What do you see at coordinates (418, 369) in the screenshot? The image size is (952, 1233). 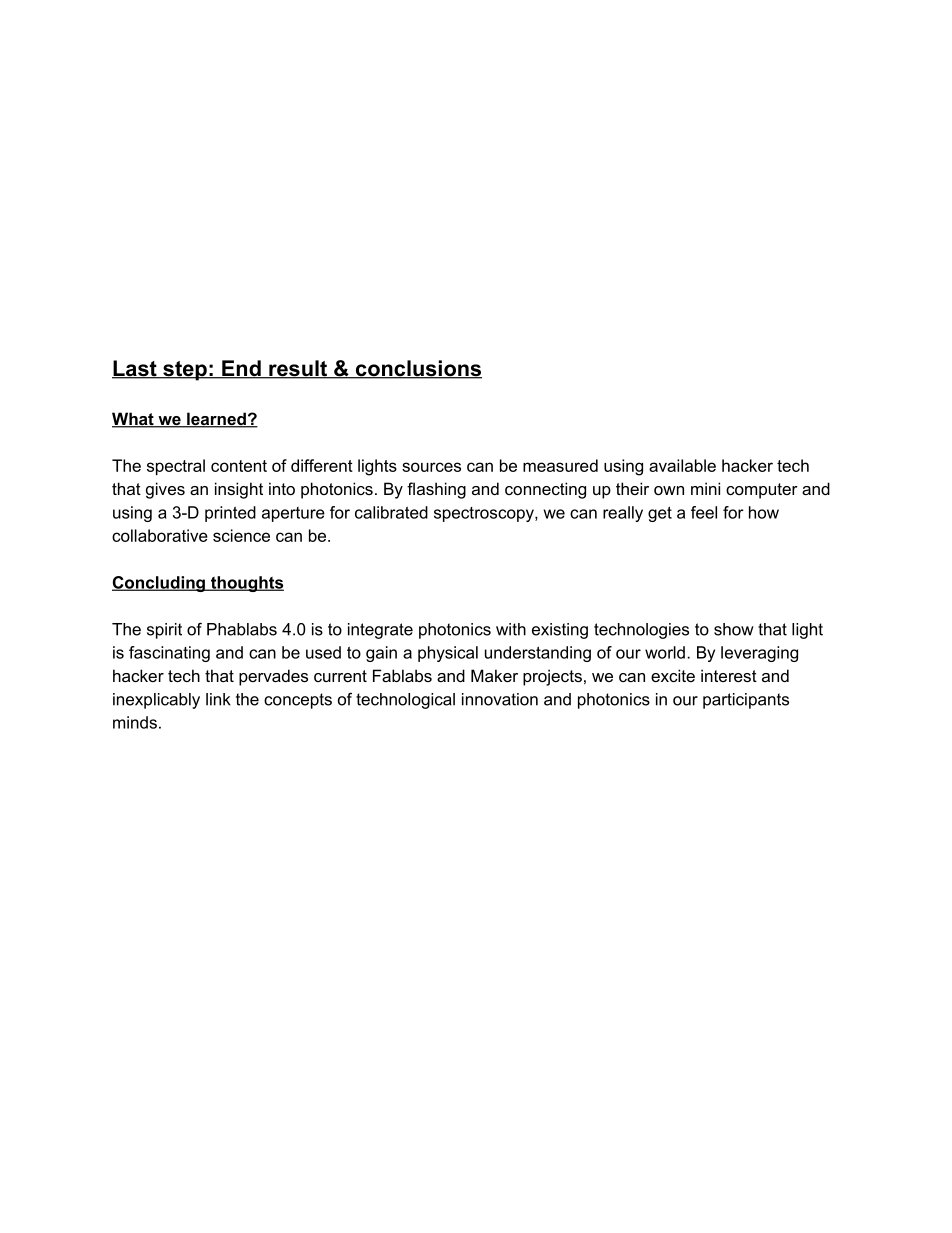 I see `conclusions` at bounding box center [418, 369].
